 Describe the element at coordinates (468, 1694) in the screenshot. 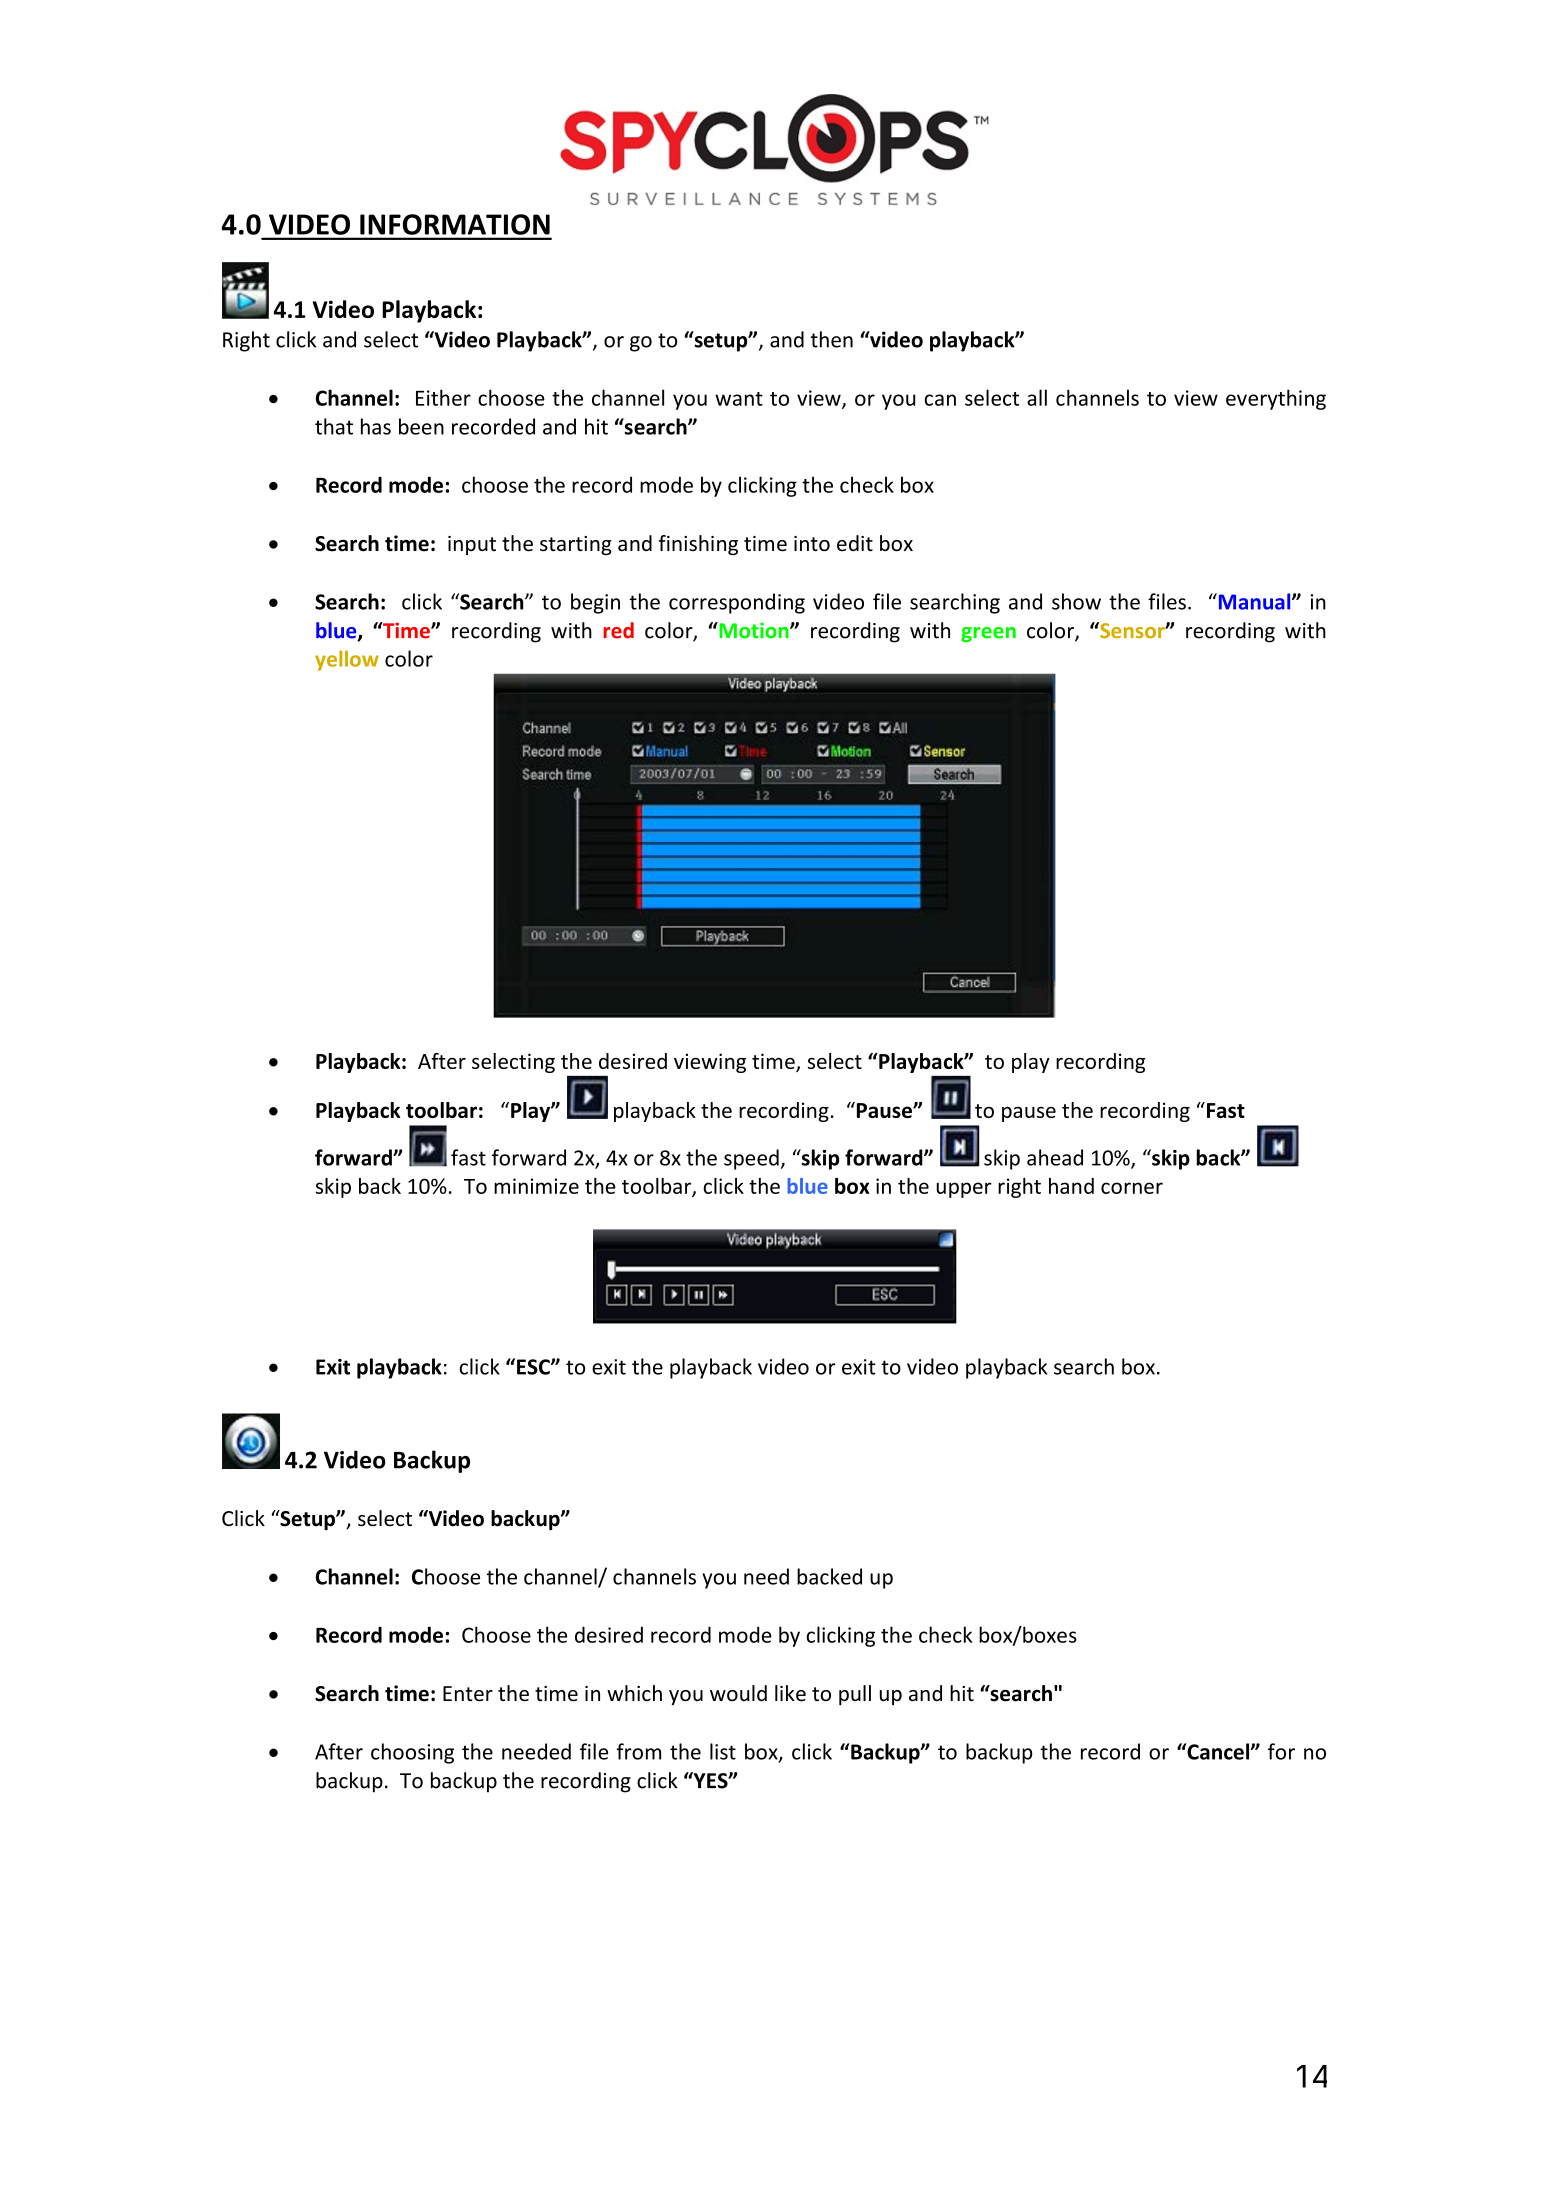

I see `Enter` at that location.
